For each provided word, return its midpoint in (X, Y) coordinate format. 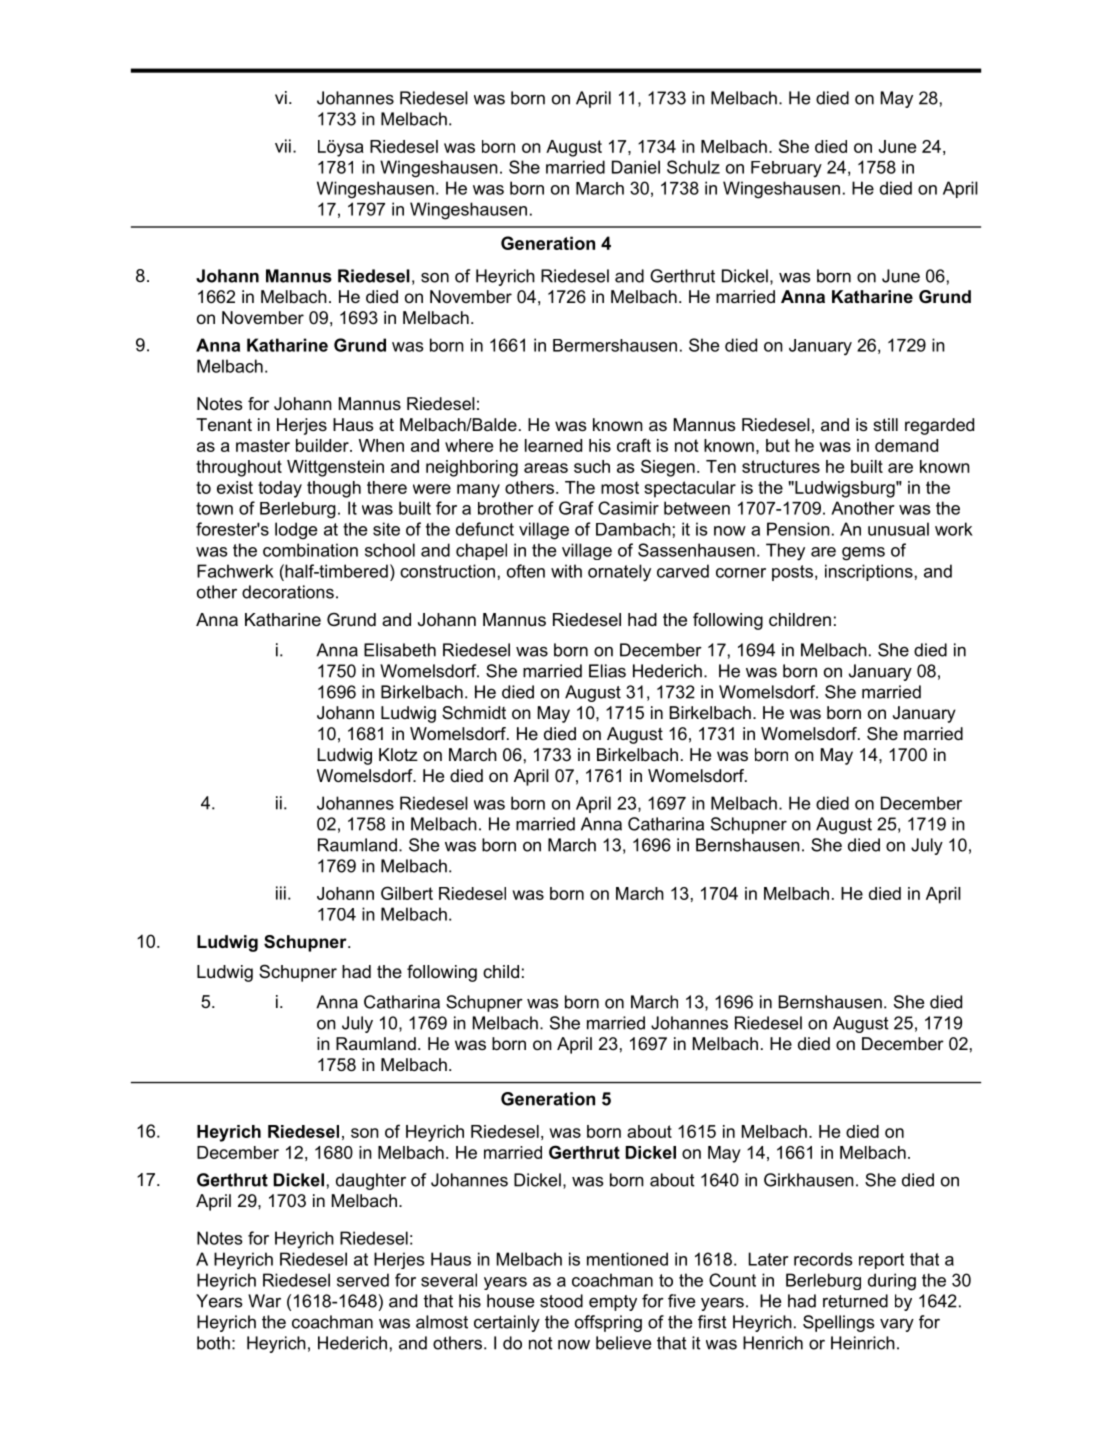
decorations (288, 592)
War (264, 1301)
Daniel (636, 167)
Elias (607, 671)
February (786, 169)
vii (283, 146)
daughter (371, 1181)
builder (323, 445)
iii (281, 893)
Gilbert (407, 893)
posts (792, 573)
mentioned (627, 1259)
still (885, 424)
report (881, 1261)
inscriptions (869, 572)
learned (553, 445)
